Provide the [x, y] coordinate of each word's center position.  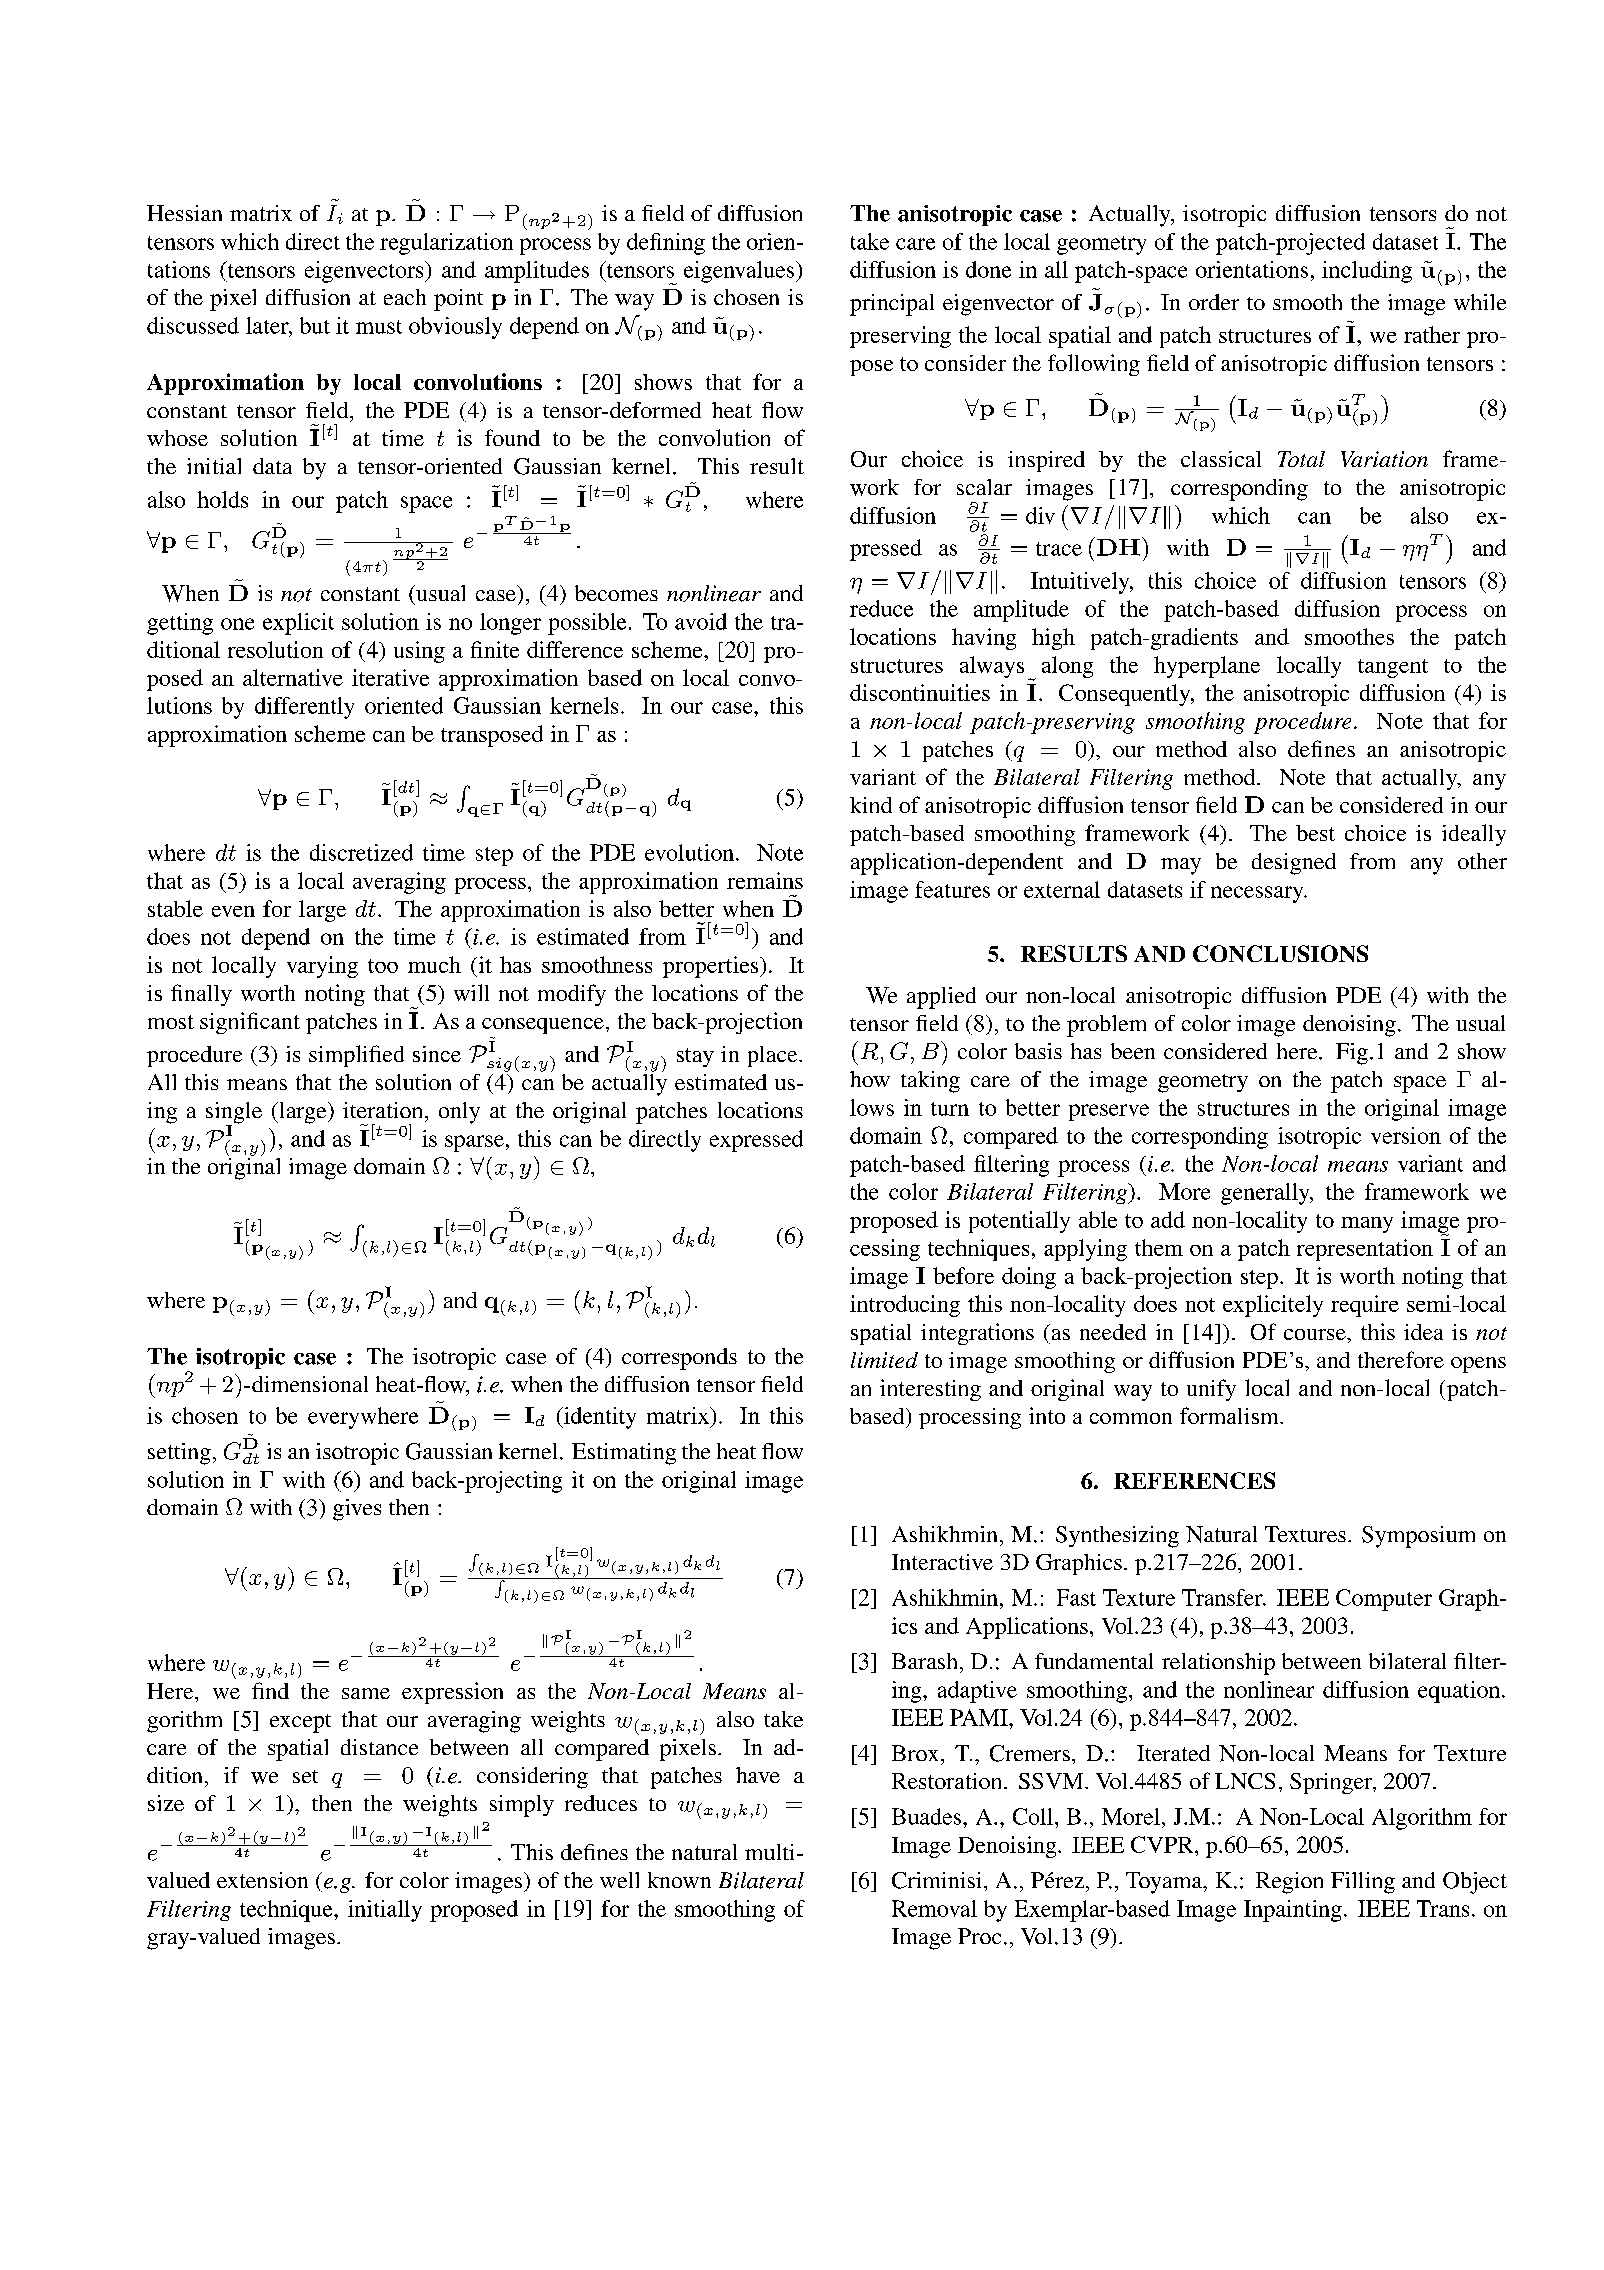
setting [179, 1454]
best [1315, 833]
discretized [361, 852]
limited [884, 1360]
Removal [934, 1908]
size [166, 1803]
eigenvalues [740, 272]
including [1367, 272]
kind [871, 805]
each [405, 297]
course [1316, 1334]
